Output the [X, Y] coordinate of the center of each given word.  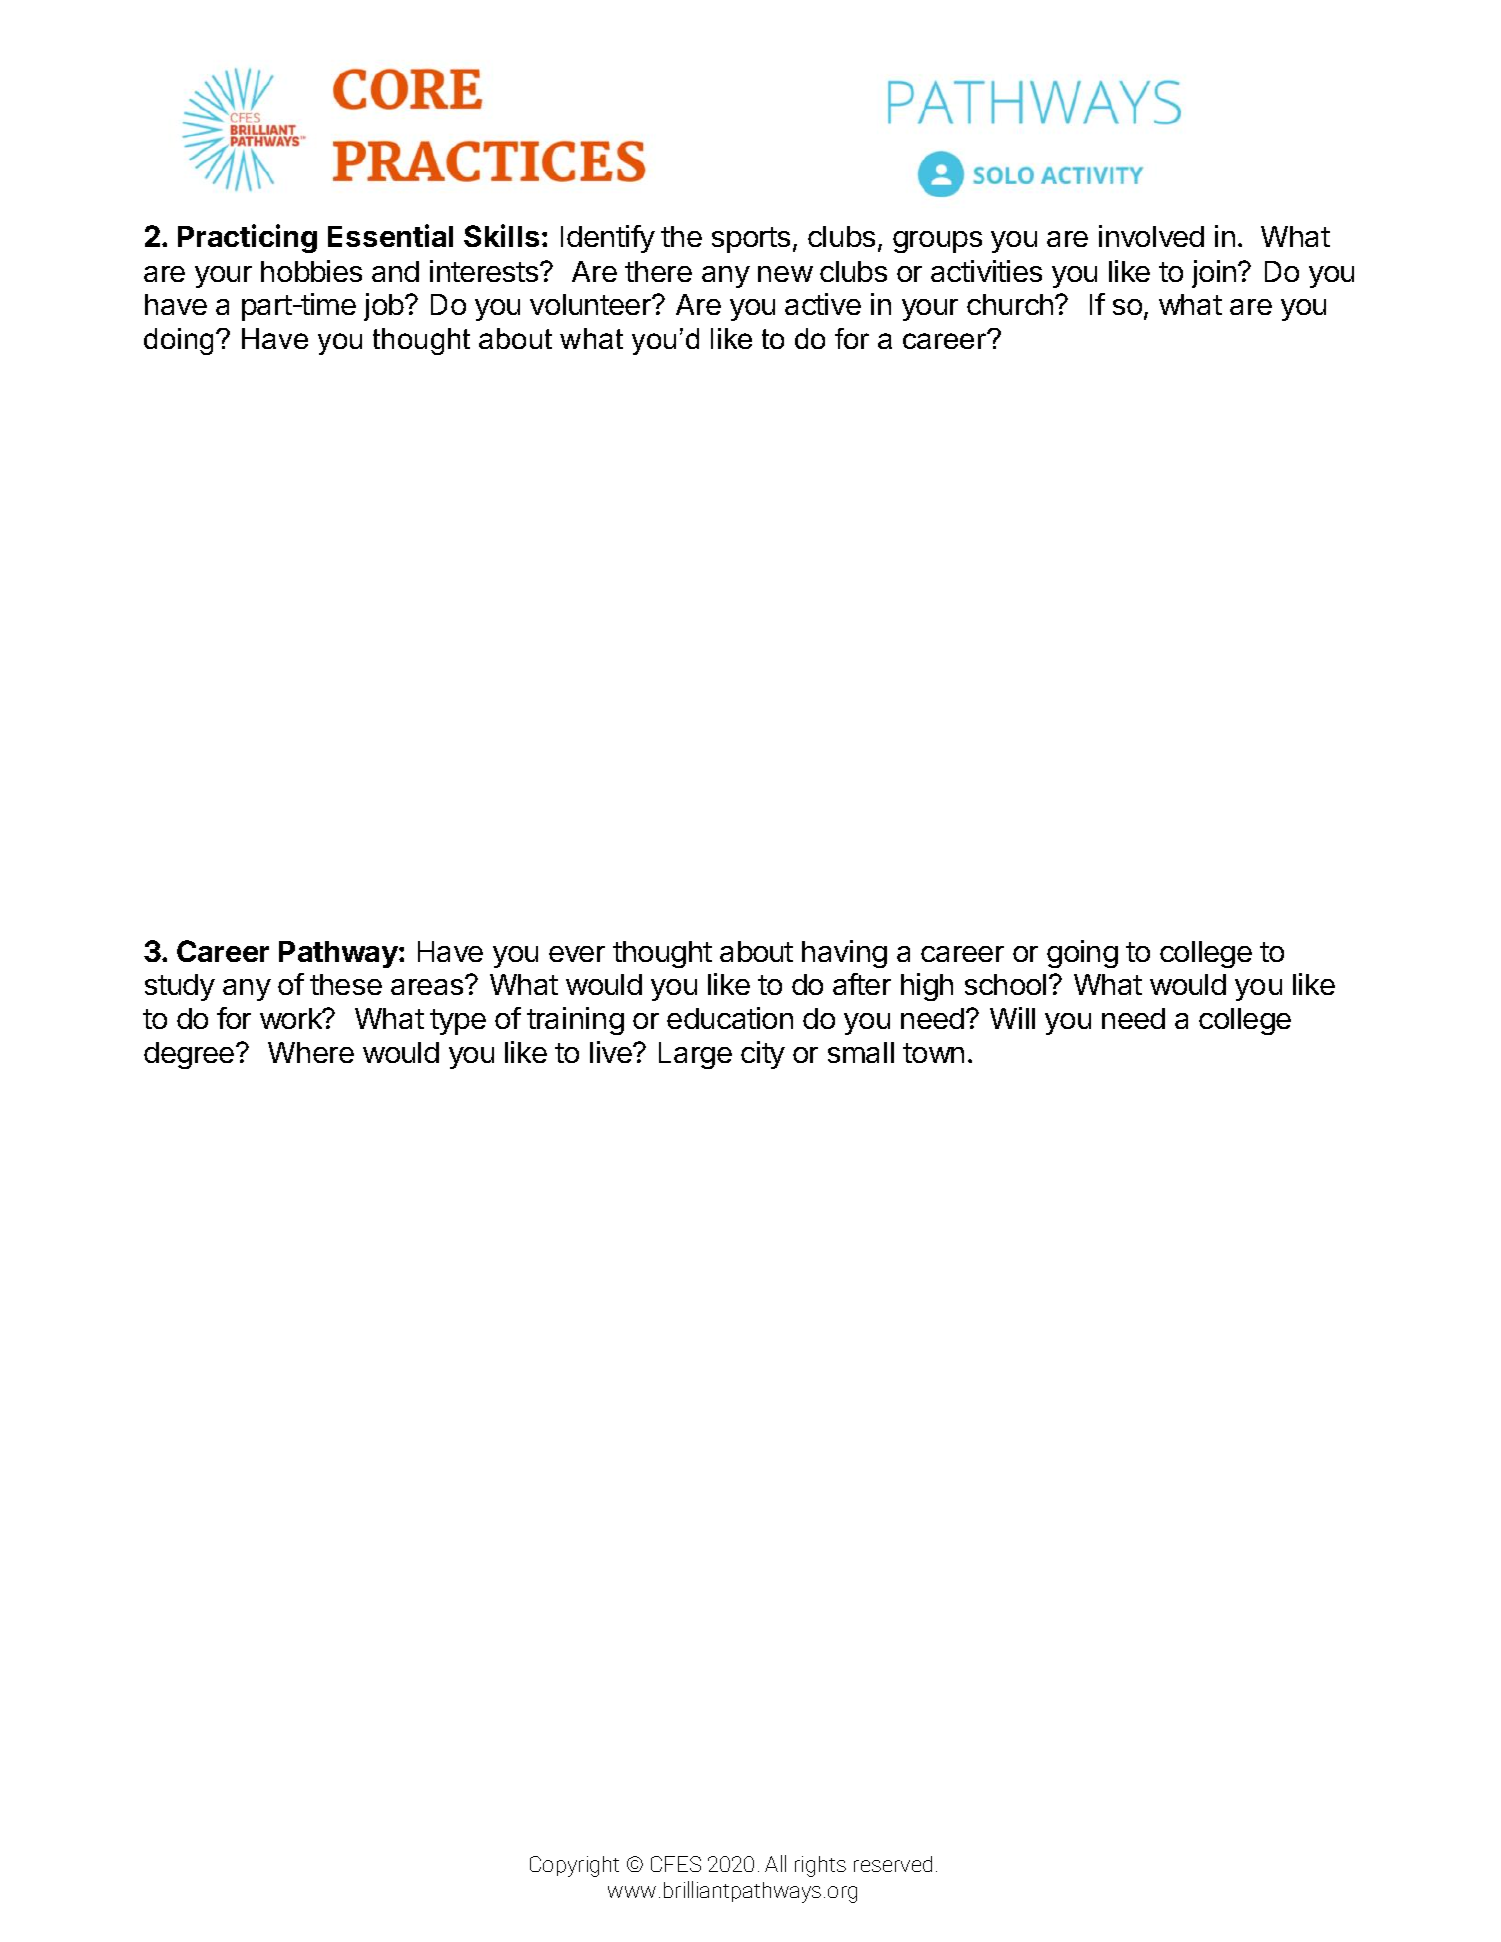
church [1010, 304]
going [1082, 954]
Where [311, 1052]
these [346, 984]
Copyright [574, 1866]
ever [577, 954]
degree [190, 1055]
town [933, 1053]
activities [986, 271]
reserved [893, 1864]
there [658, 271]
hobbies [311, 271]
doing [178, 341]
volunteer [592, 304]
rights [820, 1866]
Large [695, 1055]
